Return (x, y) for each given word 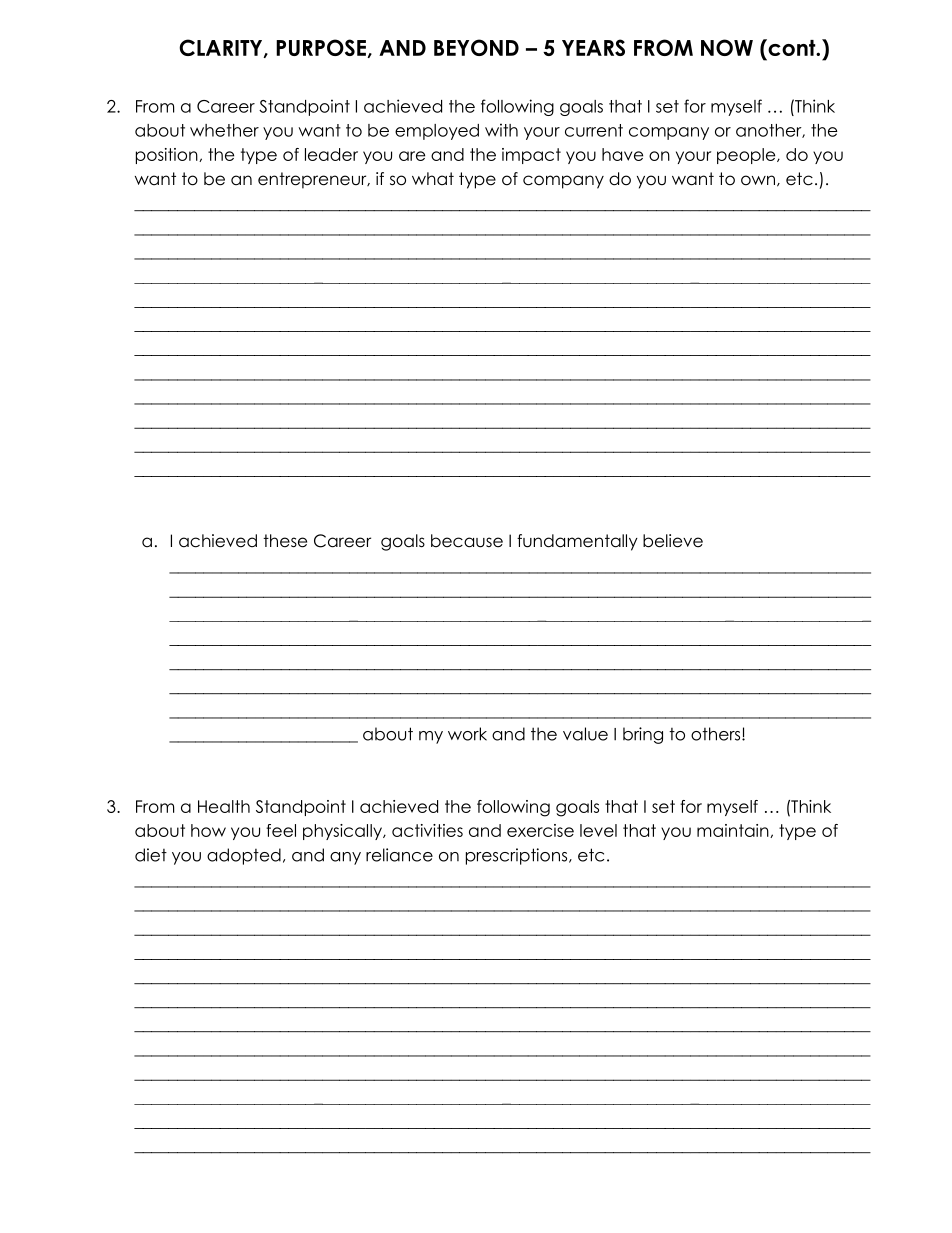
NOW (727, 47)
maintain (734, 831)
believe (673, 541)
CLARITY (222, 48)
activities (427, 830)
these (285, 541)
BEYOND (476, 47)
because (467, 541)
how (208, 830)
